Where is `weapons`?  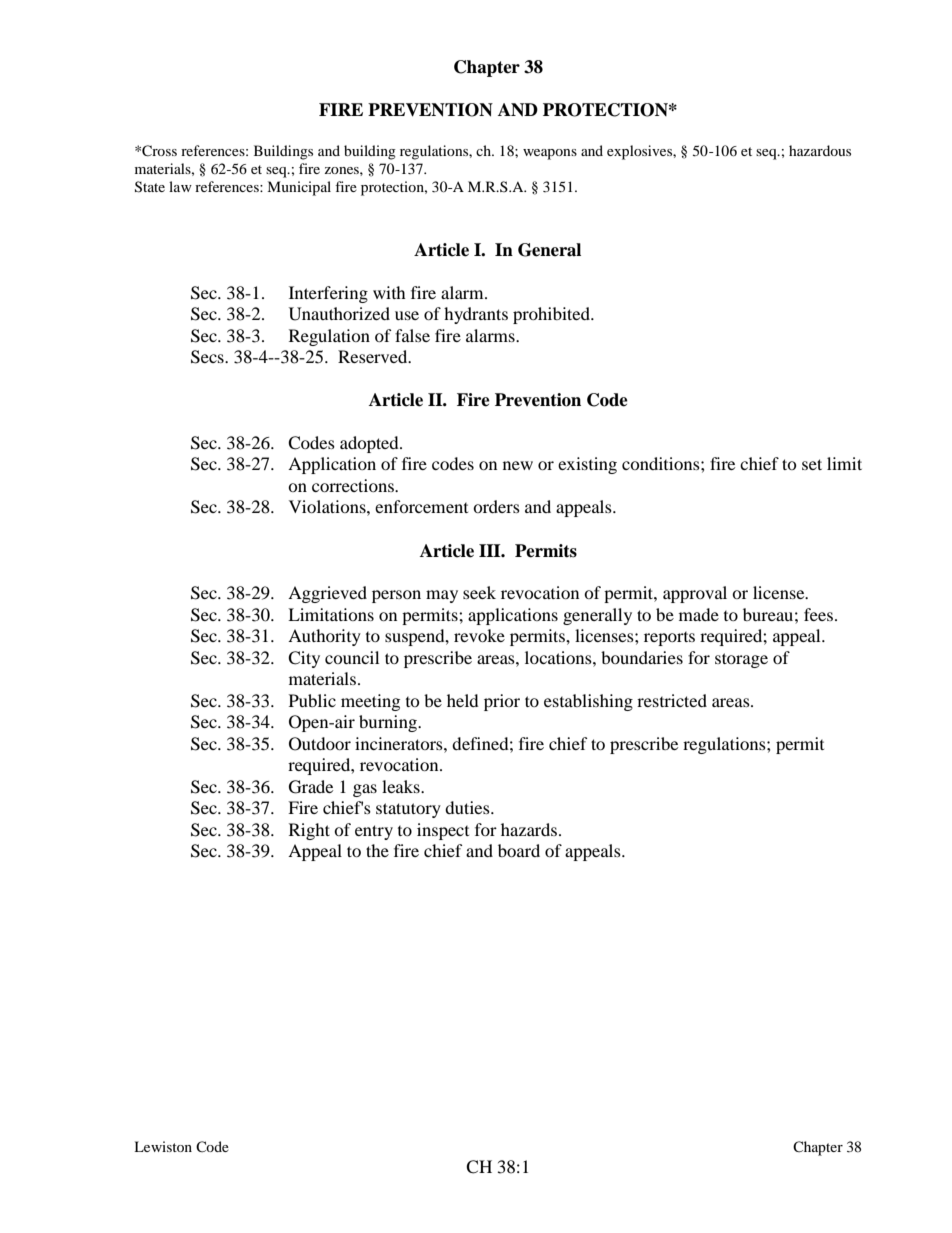 weapons is located at coordinates (550, 154).
